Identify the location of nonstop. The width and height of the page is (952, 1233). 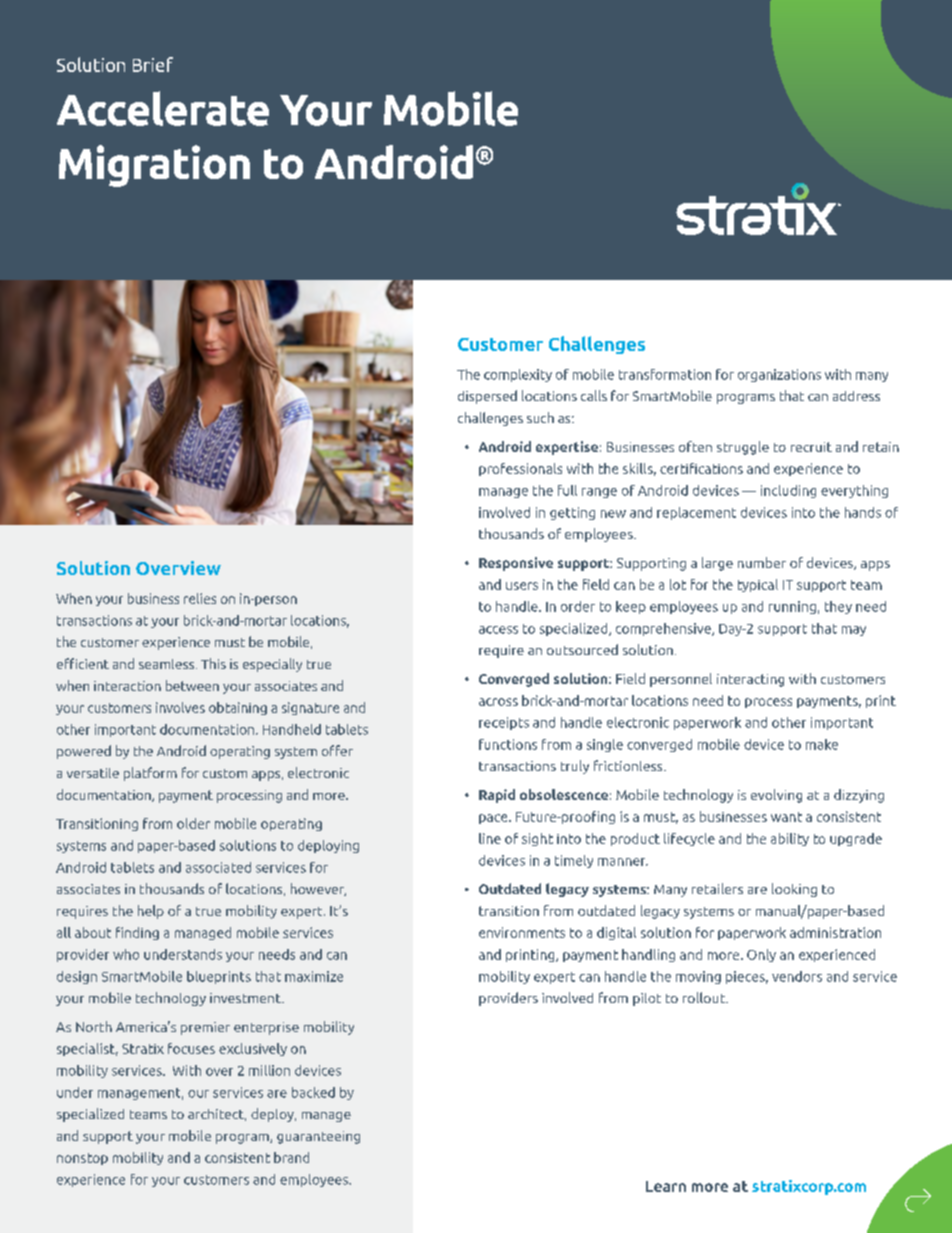
(82, 1159).
